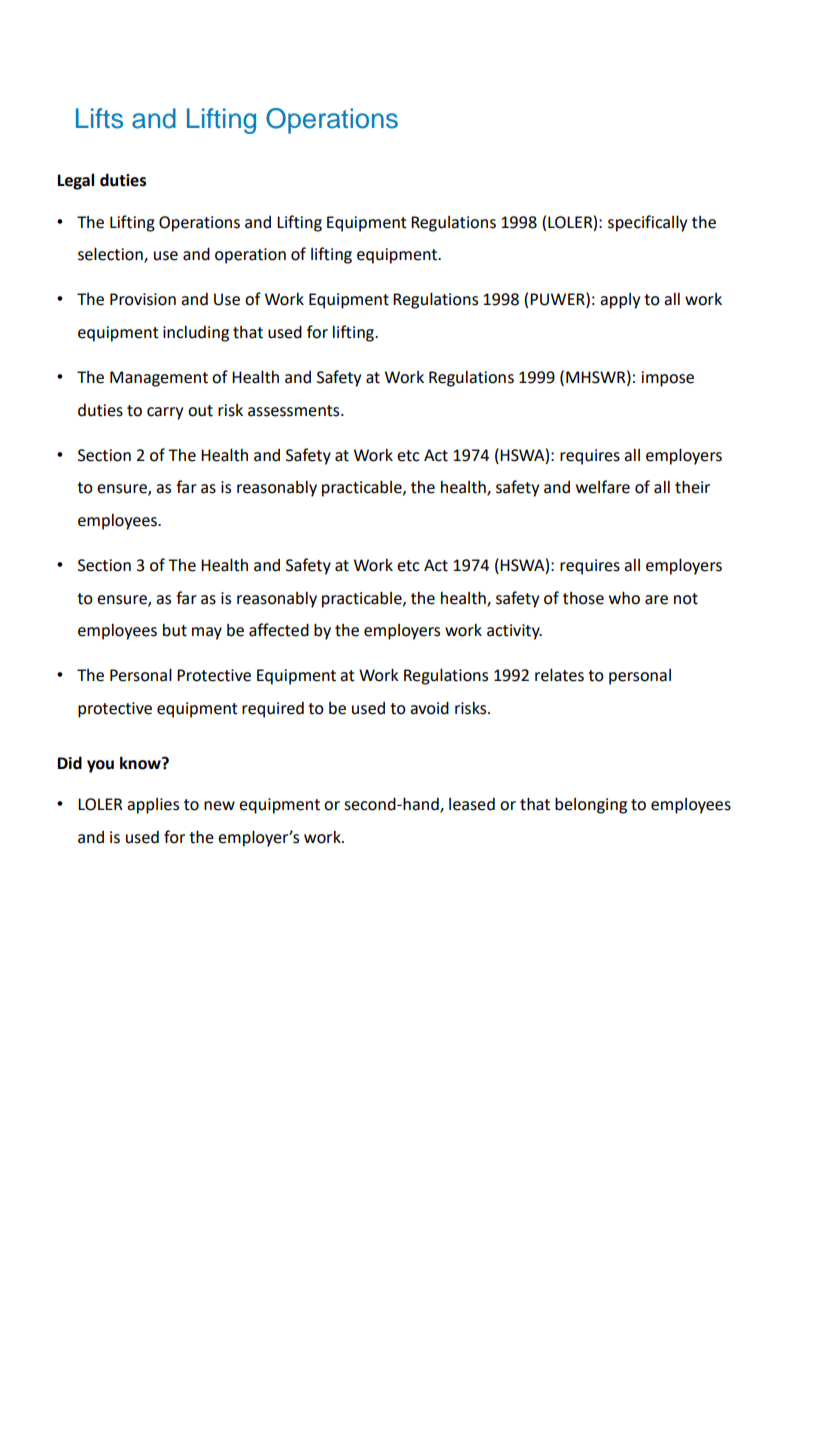  Describe the element at coordinates (624, 598) in the screenshot. I see `who` at that location.
